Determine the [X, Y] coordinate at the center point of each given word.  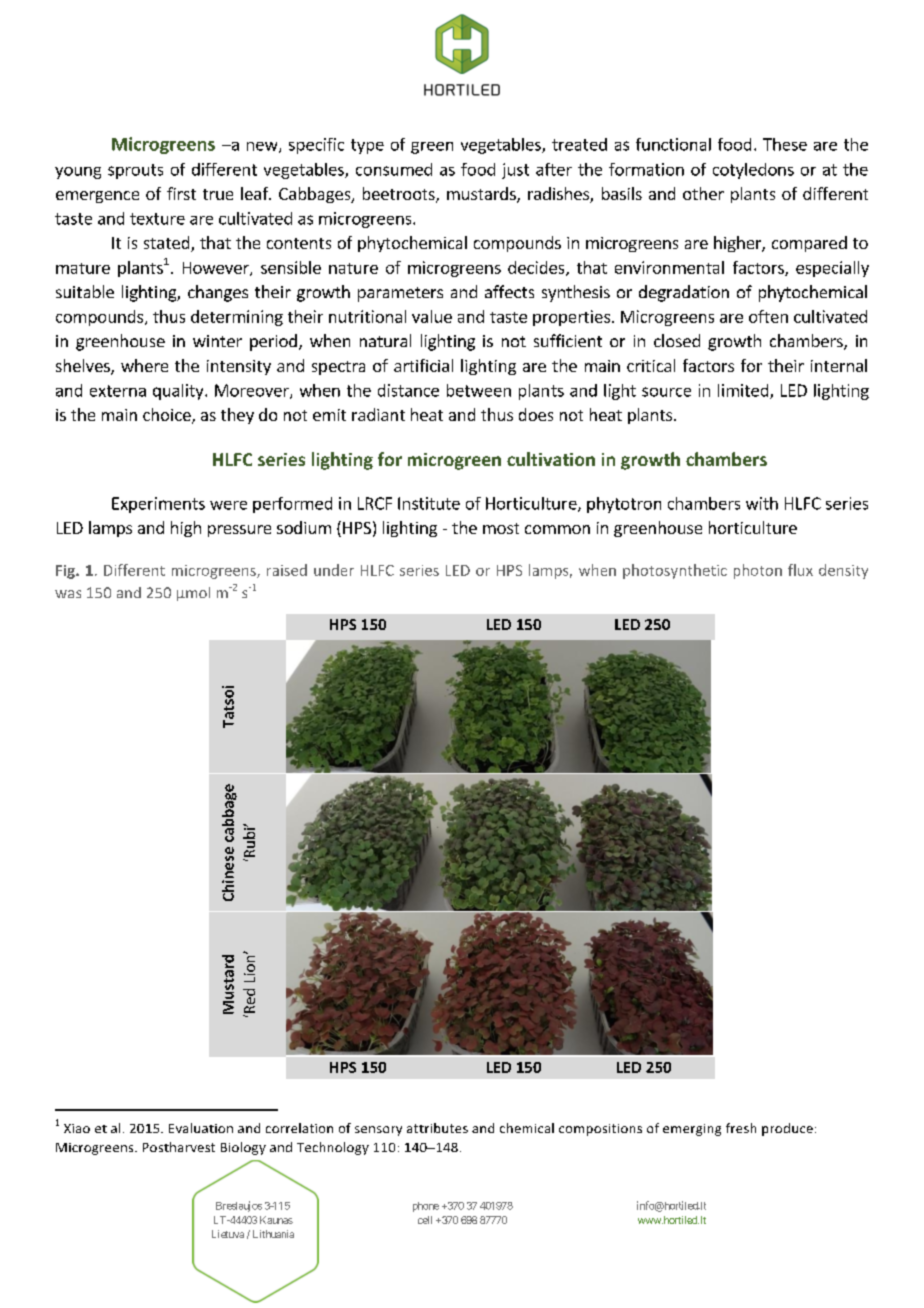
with [762, 503]
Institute [429, 503]
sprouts [135, 171]
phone [426, 1207]
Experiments [158, 505]
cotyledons [753, 171]
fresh [741, 1128]
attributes [437, 1128]
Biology [243, 1148]
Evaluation [201, 1128]
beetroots [400, 195]
